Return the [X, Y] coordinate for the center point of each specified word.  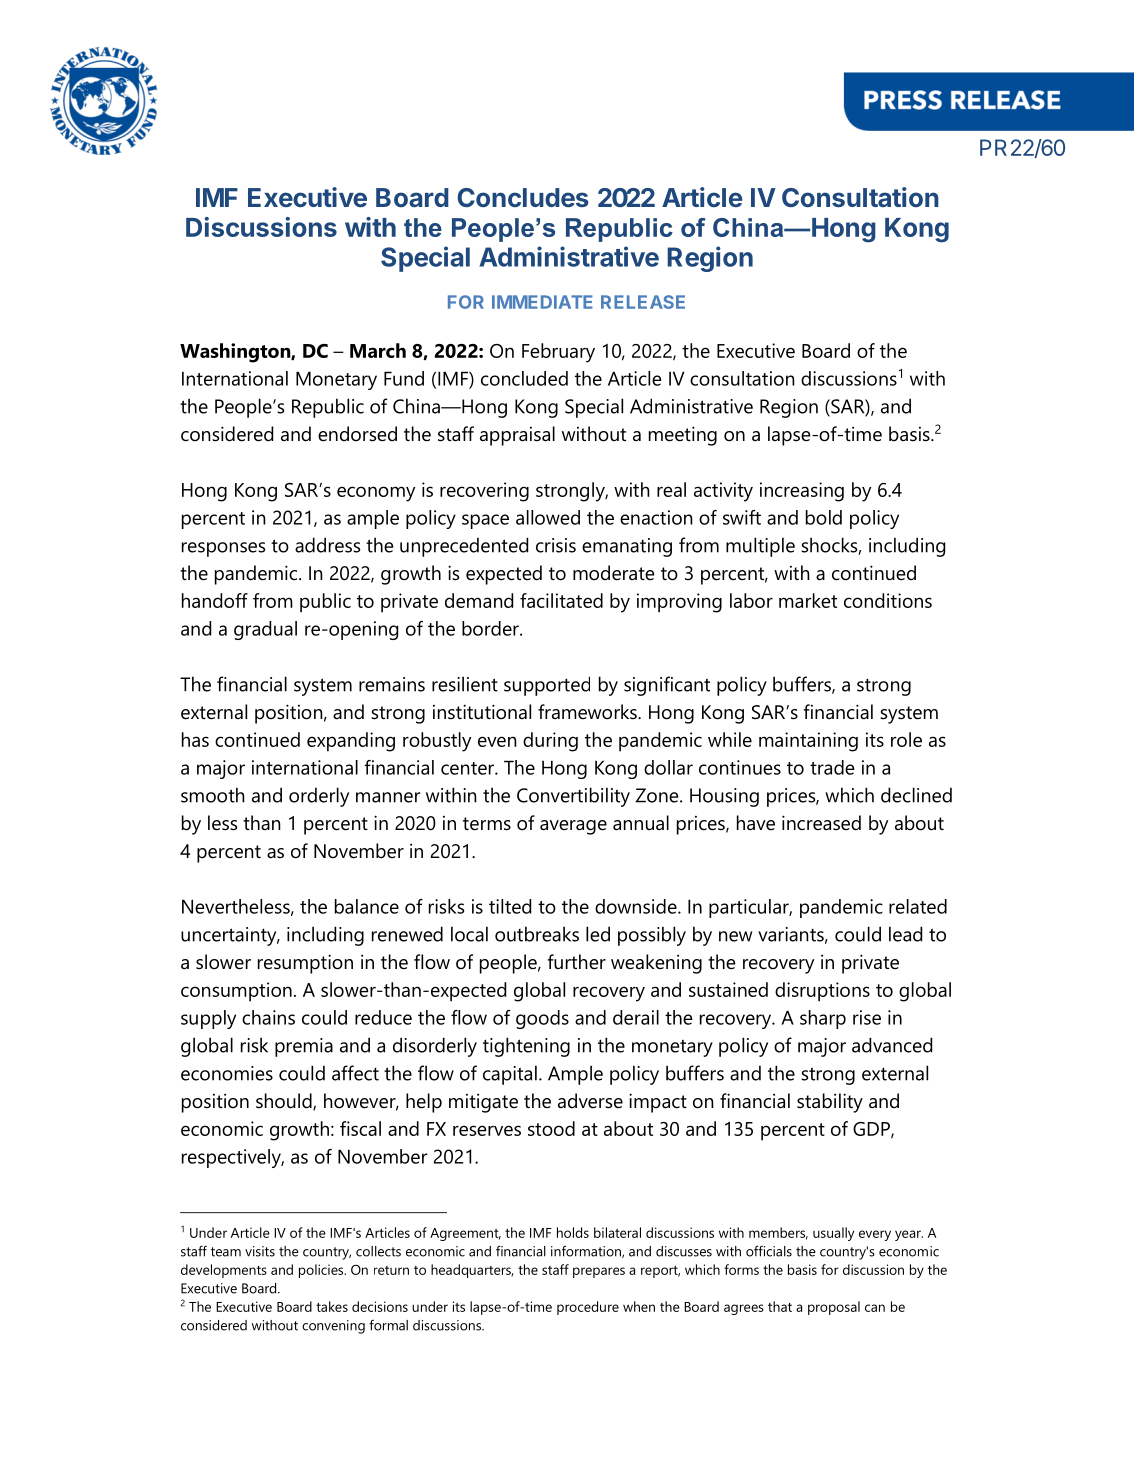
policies [322, 1271]
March [378, 350]
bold [824, 517]
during [550, 742]
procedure [588, 1308]
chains [268, 1017]
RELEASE [643, 302]
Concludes [523, 197]
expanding [351, 742]
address [327, 545]
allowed [548, 517]
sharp [823, 1019]
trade [832, 767]
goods [542, 1019]
